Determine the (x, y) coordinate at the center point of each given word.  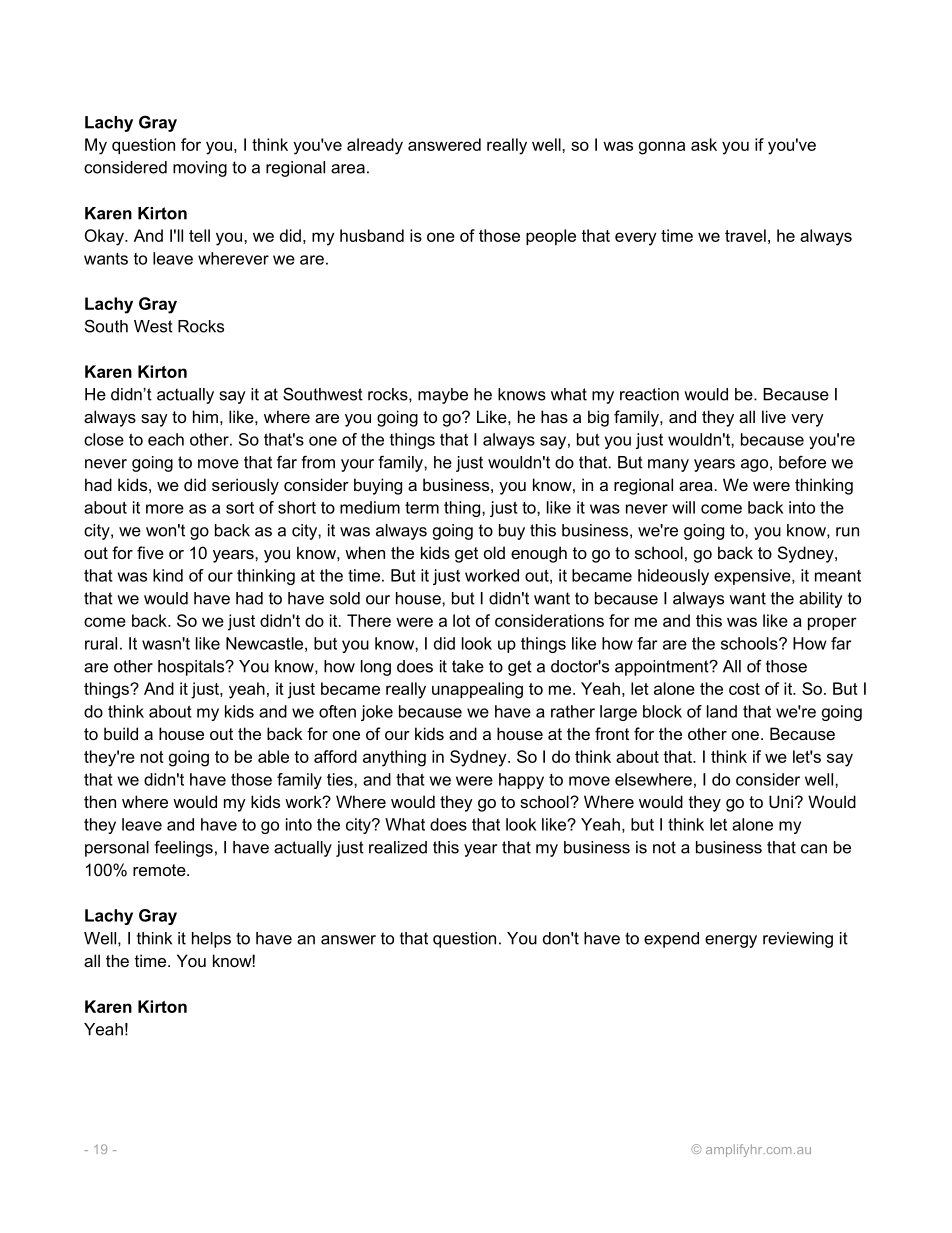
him (205, 416)
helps (211, 940)
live (774, 416)
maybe (443, 396)
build (121, 733)
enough (539, 554)
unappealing (477, 690)
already (375, 146)
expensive (753, 577)
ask (704, 144)
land (722, 711)
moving (200, 169)
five (150, 552)
